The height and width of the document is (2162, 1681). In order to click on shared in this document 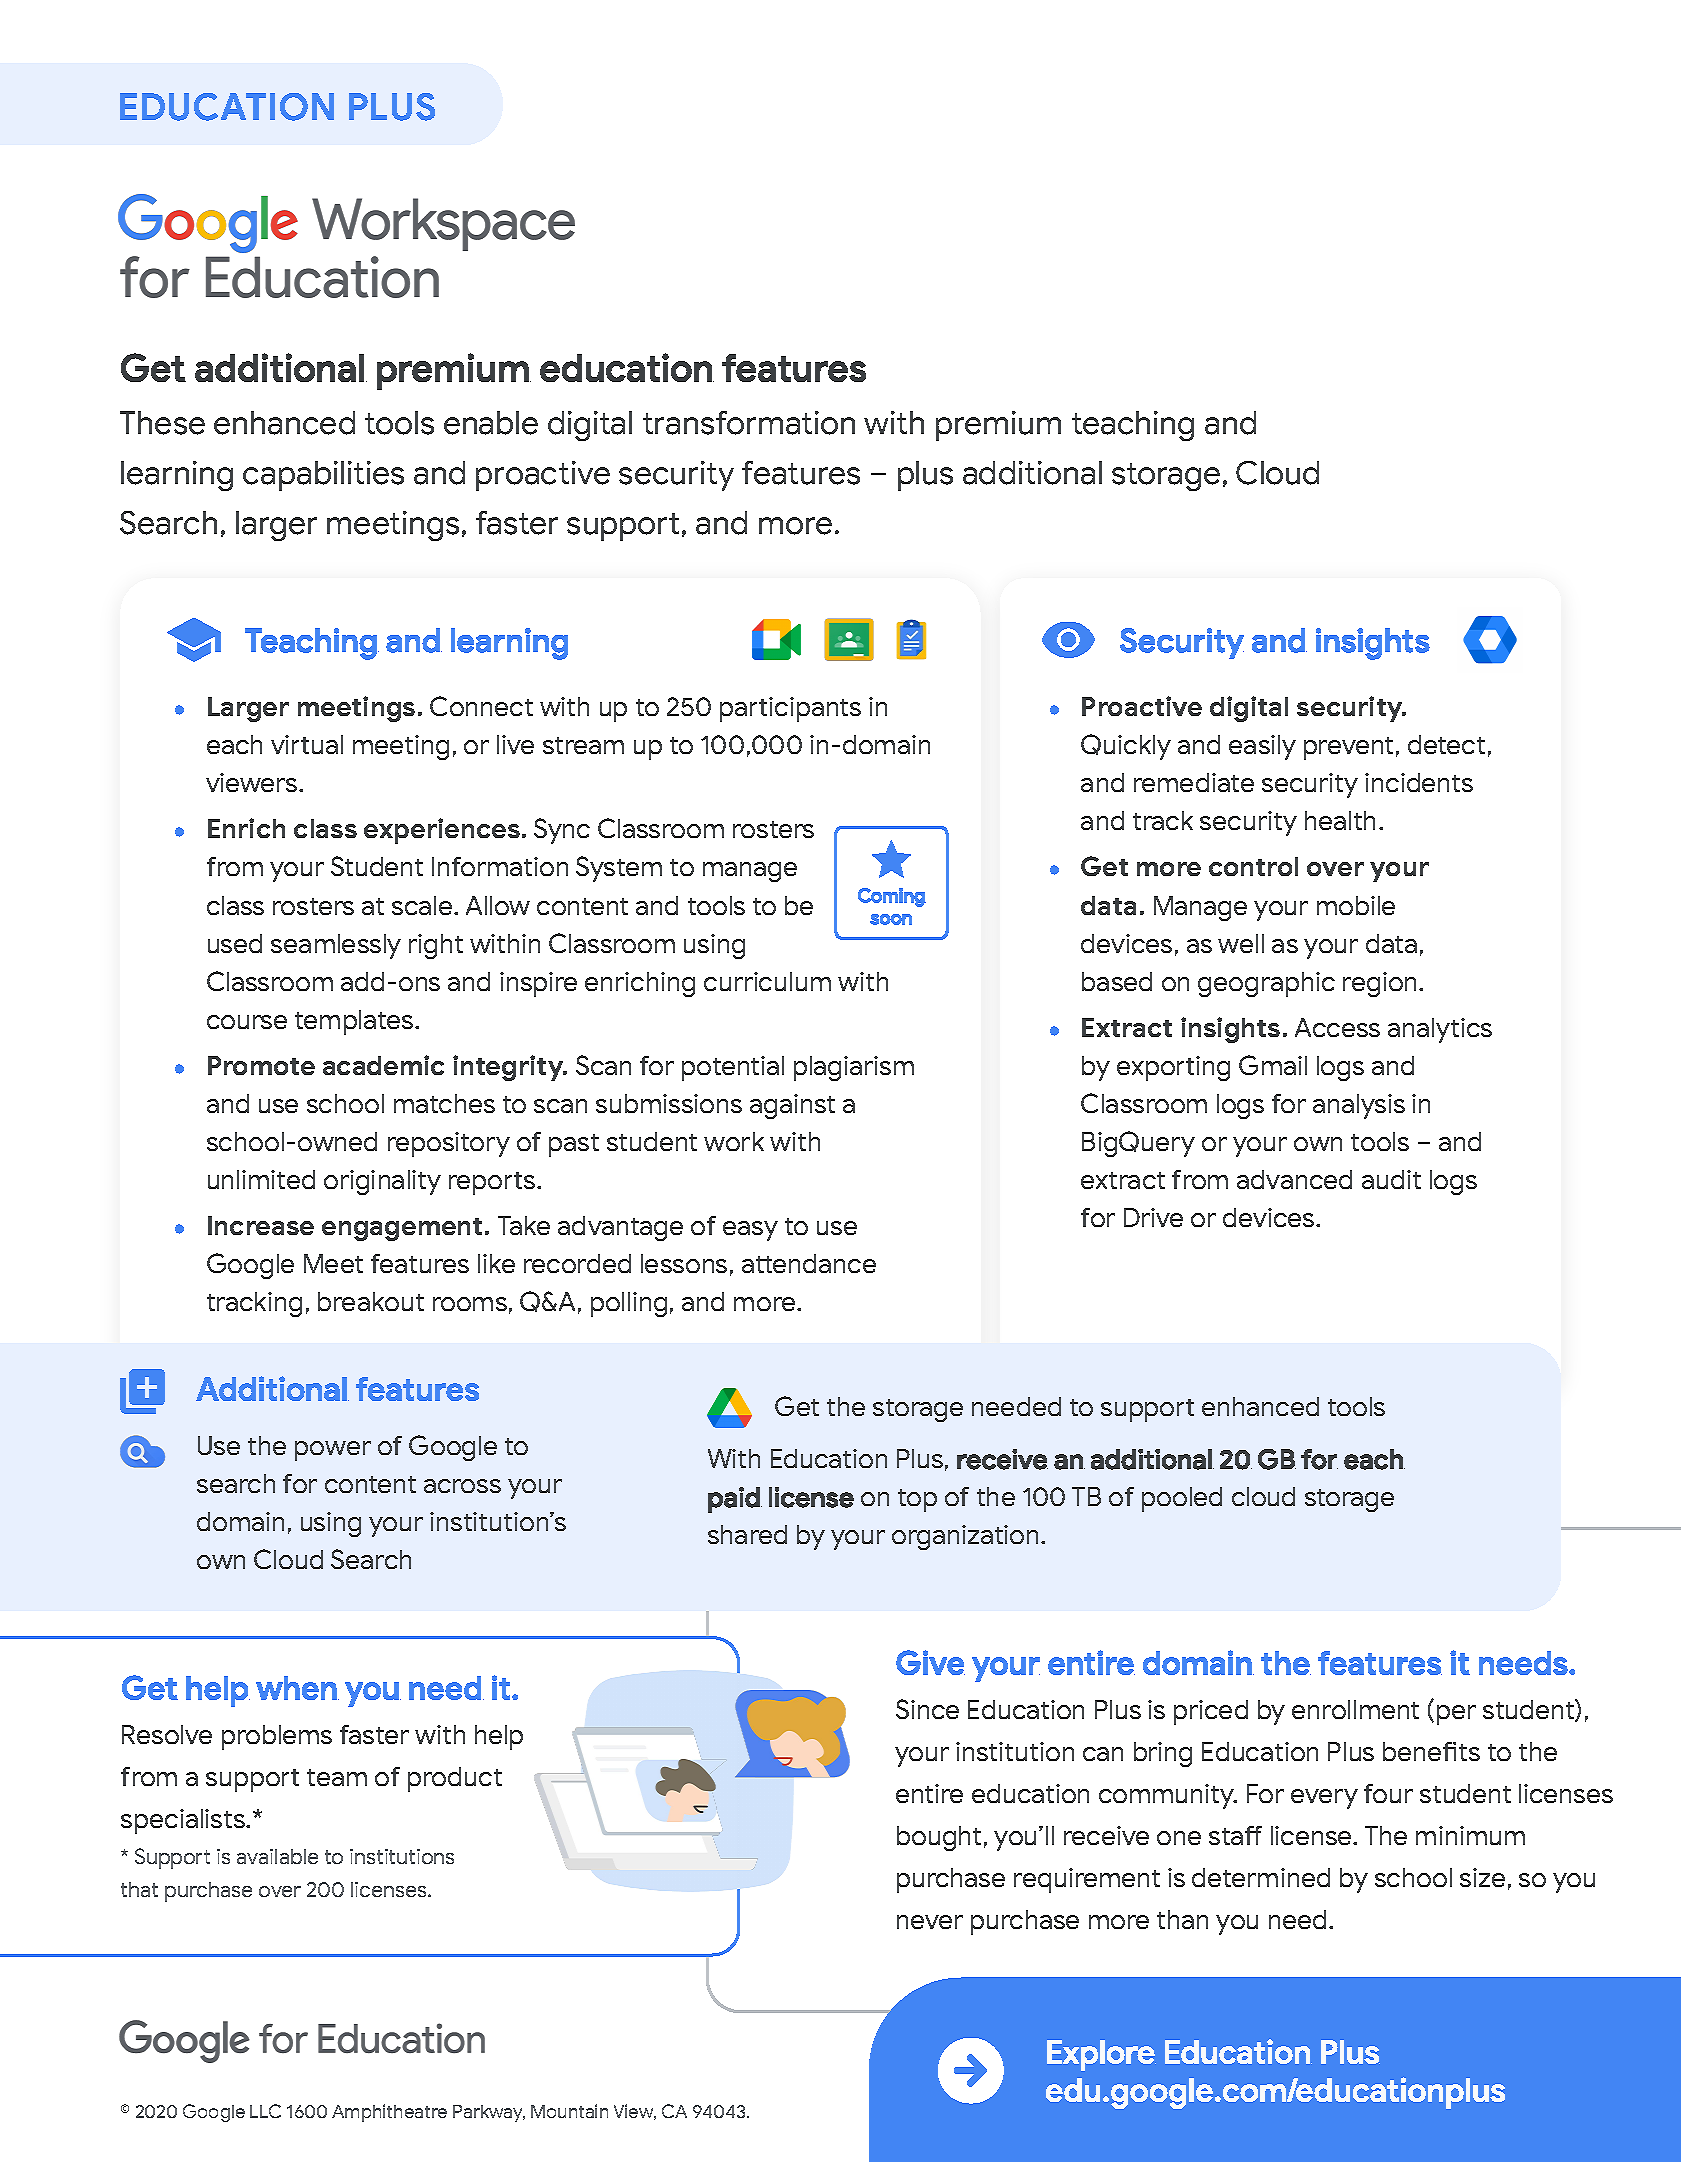, I will do `click(747, 1534)`.
